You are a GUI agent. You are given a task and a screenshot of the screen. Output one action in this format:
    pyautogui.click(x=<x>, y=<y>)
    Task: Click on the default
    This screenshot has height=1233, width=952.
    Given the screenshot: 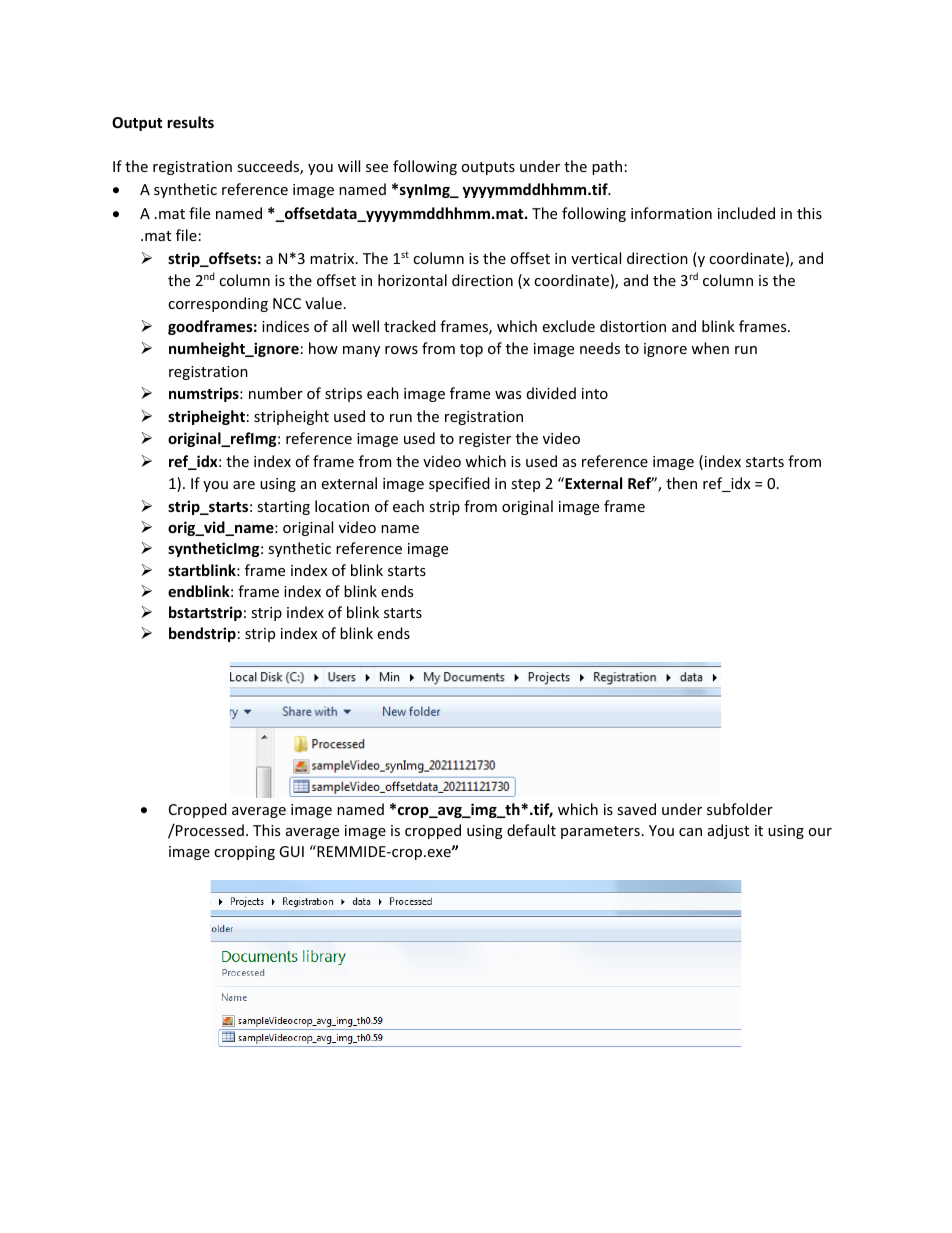 What is the action you would take?
    pyautogui.click(x=531, y=830)
